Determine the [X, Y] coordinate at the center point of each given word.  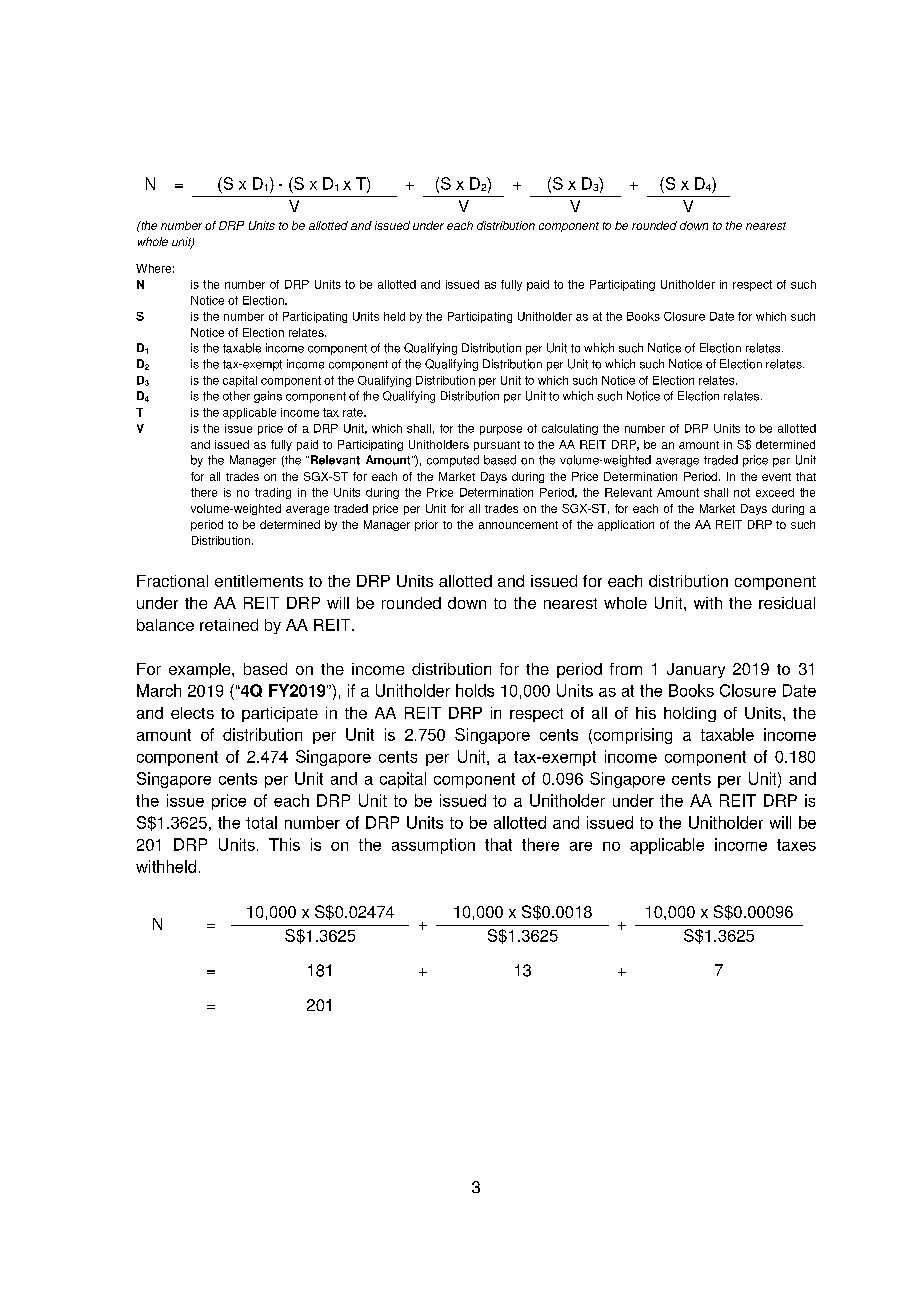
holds [475, 690]
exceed [775, 492]
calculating [570, 429]
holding [690, 714]
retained [229, 625]
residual [787, 603]
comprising [631, 736]
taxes [796, 845]
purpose [501, 430]
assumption [433, 846]
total [261, 822]
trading [273, 493]
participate [280, 714]
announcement [518, 525]
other [236, 396]
